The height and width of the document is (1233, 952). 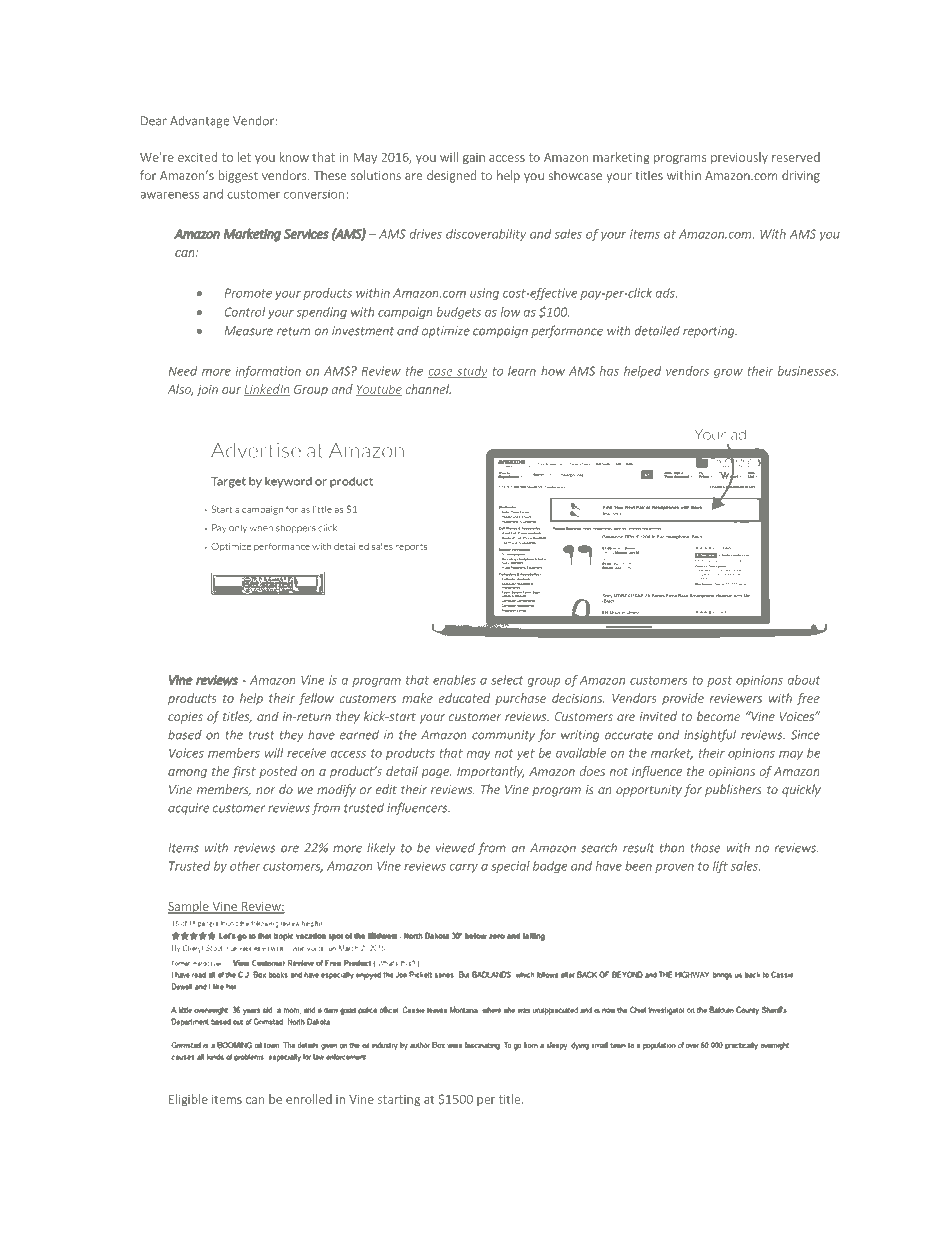 I want to click on join, so click(x=207, y=391).
